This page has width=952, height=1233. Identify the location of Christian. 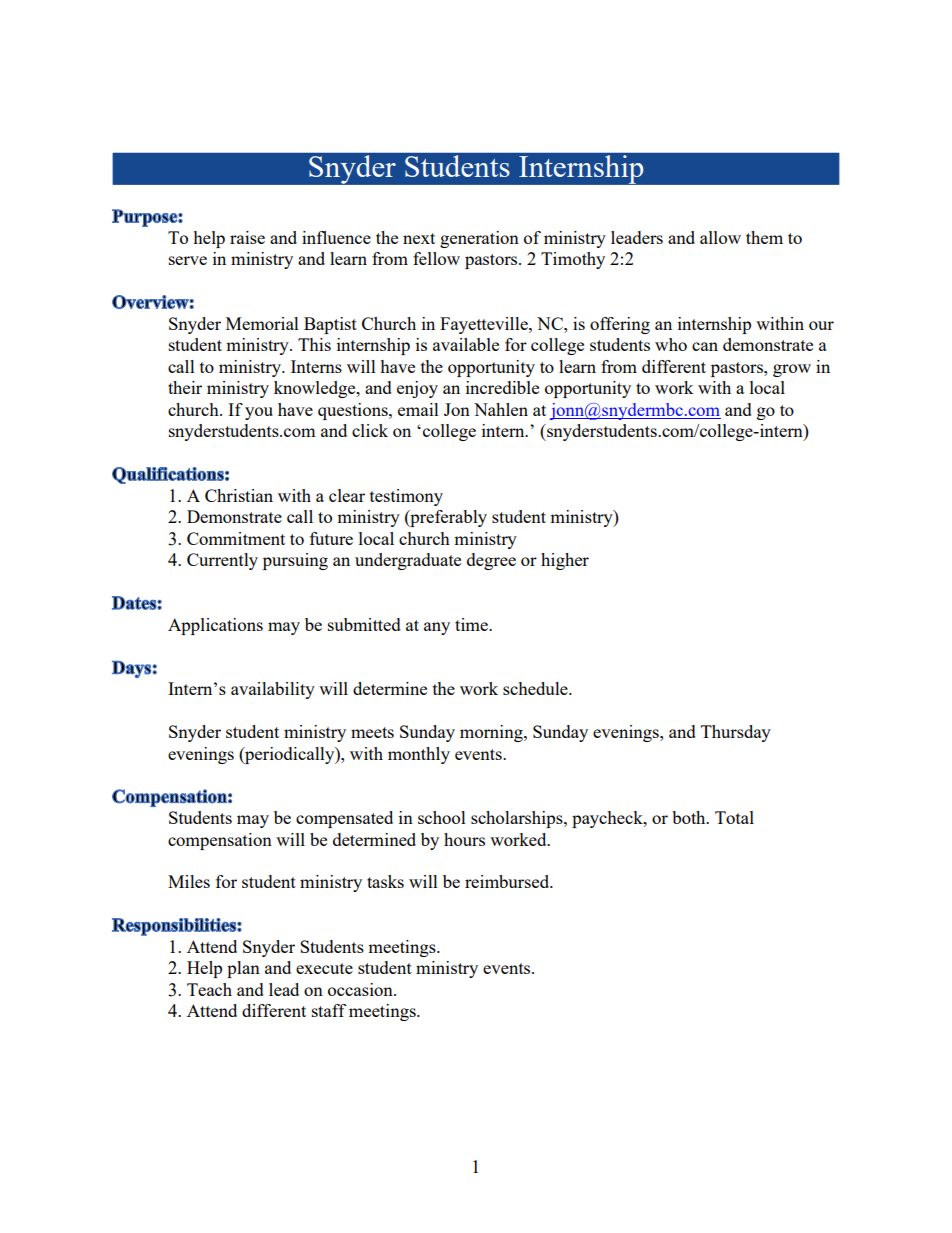
(239, 495).
